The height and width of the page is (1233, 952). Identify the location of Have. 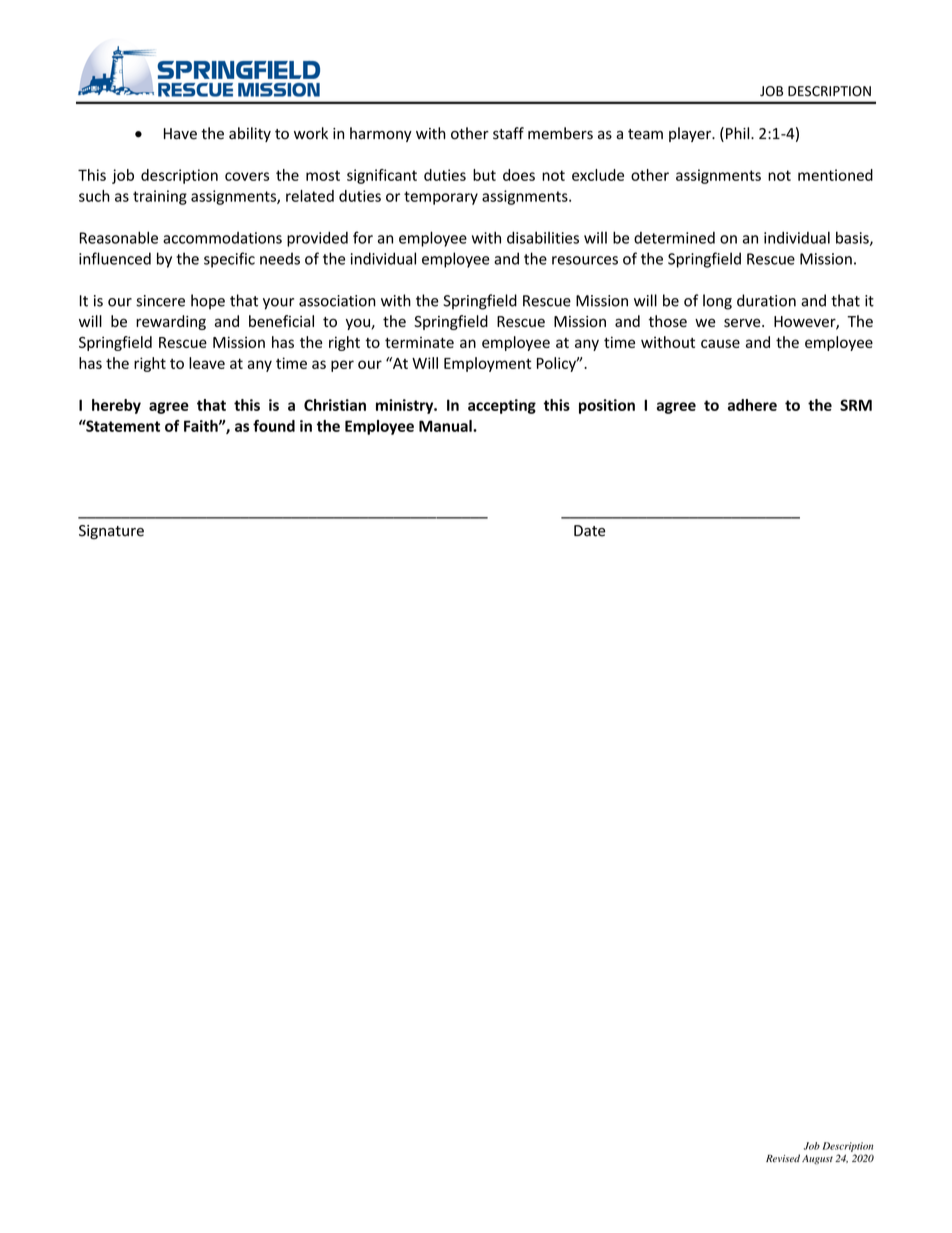
(180, 134).
